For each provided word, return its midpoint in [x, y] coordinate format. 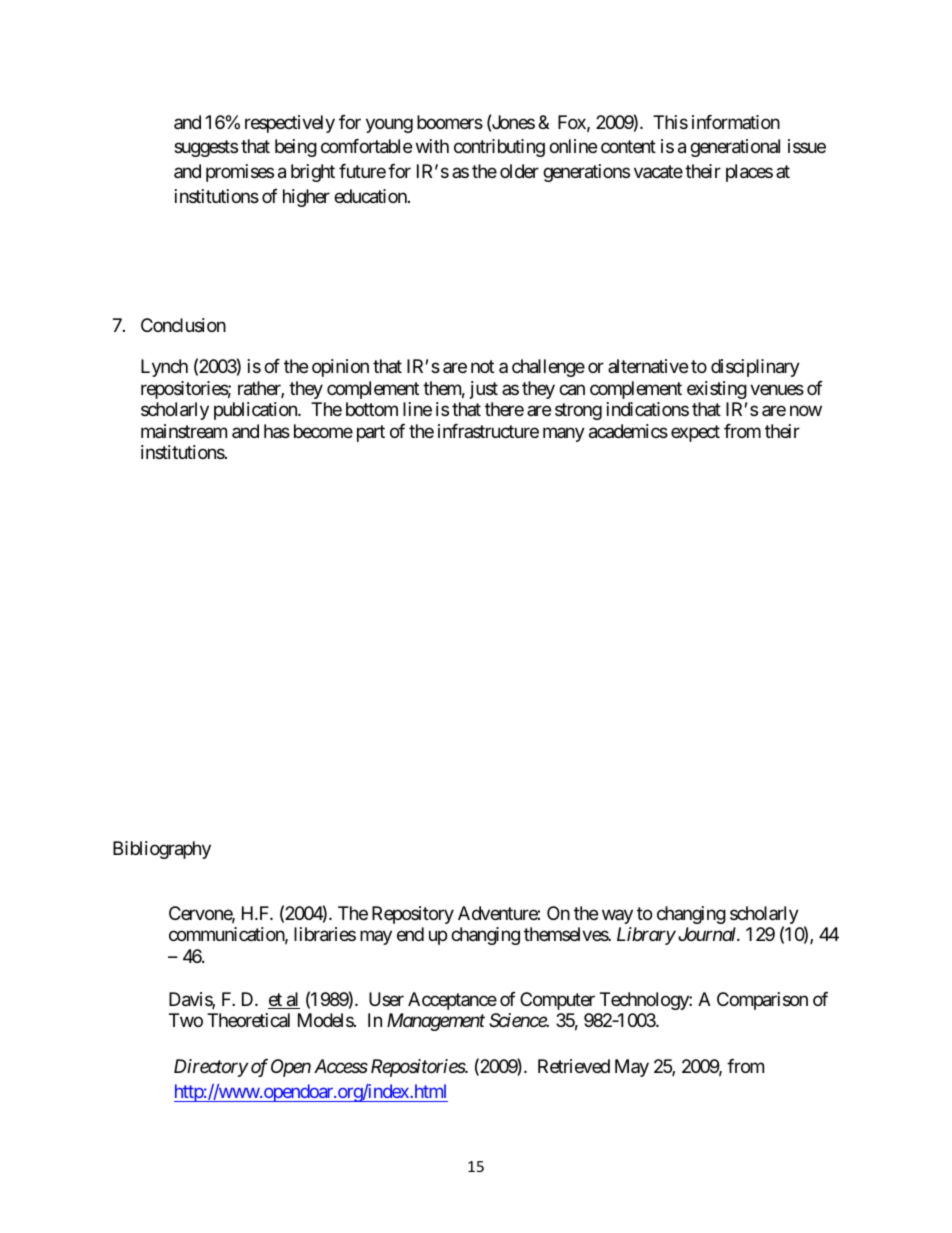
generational [735, 148]
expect [695, 433]
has [277, 431]
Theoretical [248, 1020]
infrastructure [488, 431]
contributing [499, 148]
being [296, 148]
